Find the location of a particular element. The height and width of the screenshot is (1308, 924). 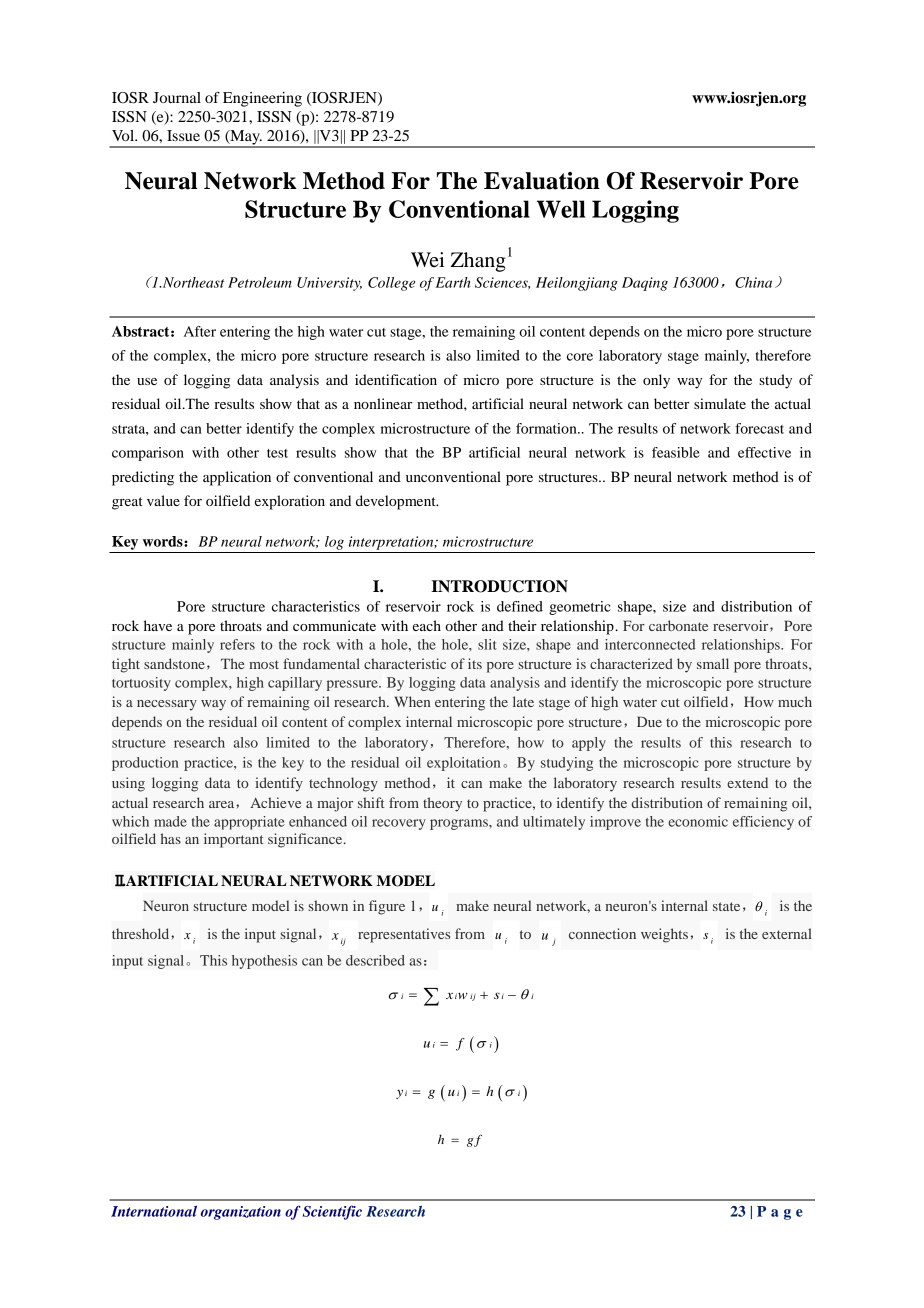

feasible is located at coordinates (676, 452).
